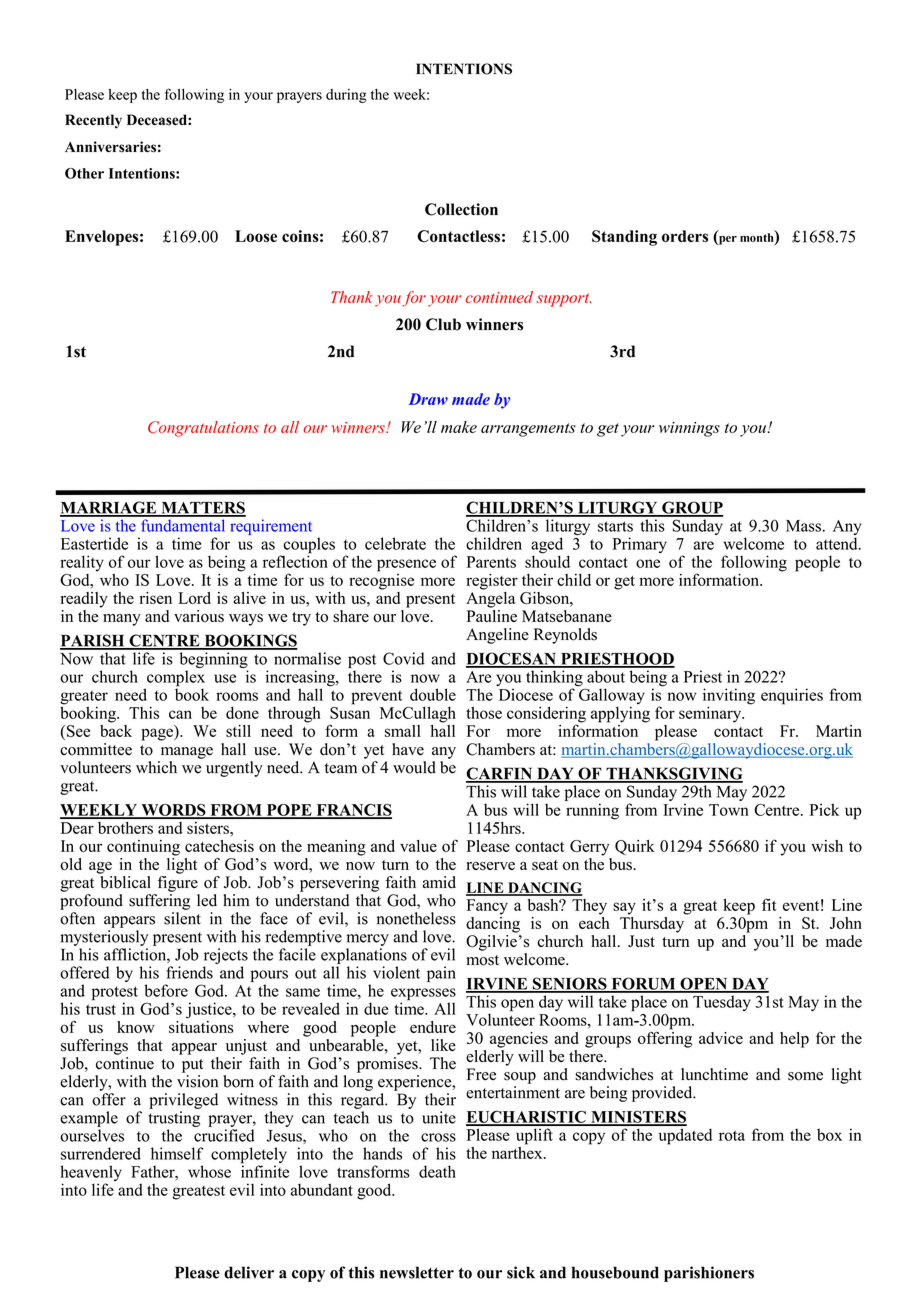 The height and width of the screenshot is (1308, 924). I want to click on orders, so click(685, 236).
